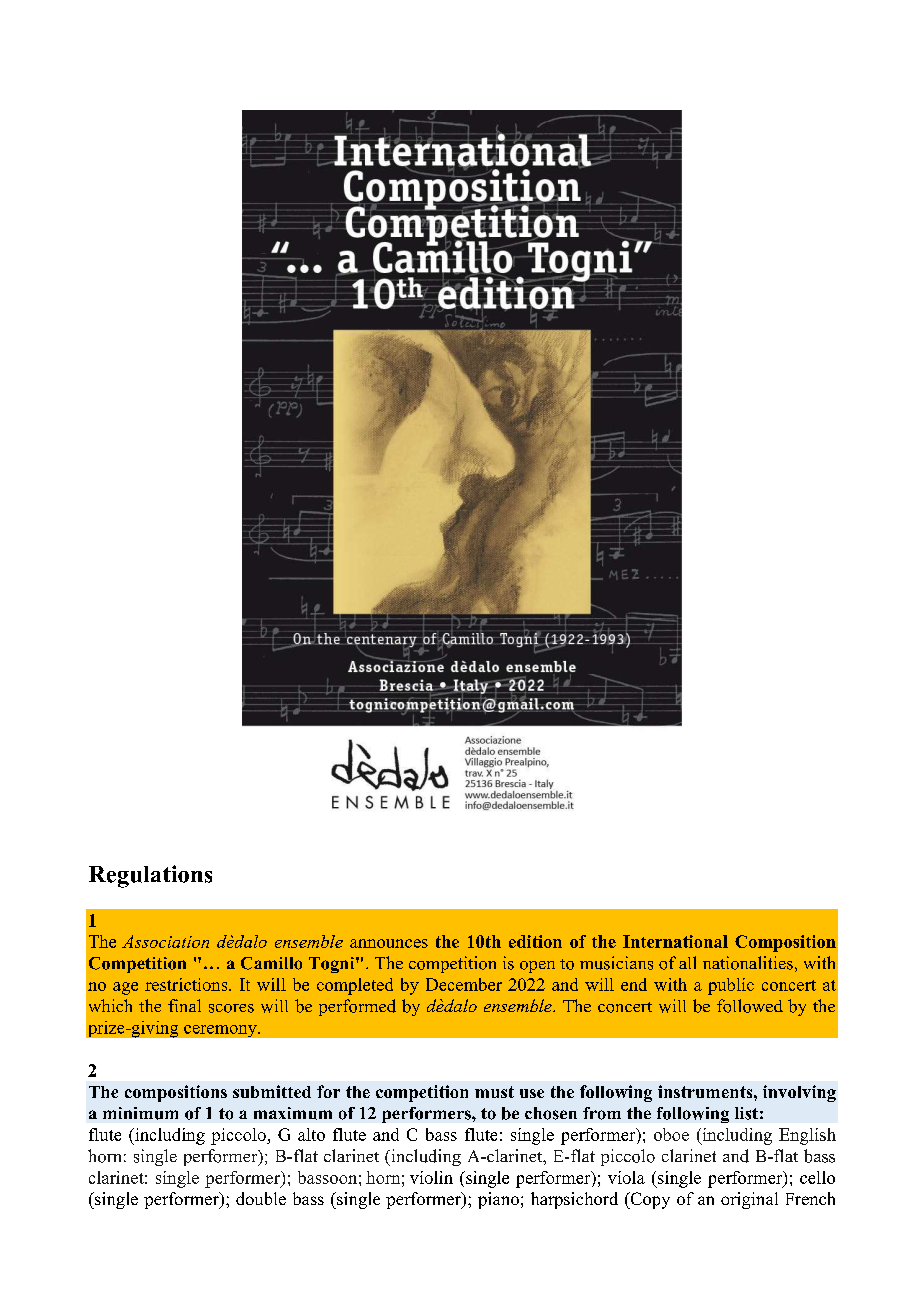  What do you see at coordinates (261, 1198) in the document?
I see `double` at bounding box center [261, 1198].
